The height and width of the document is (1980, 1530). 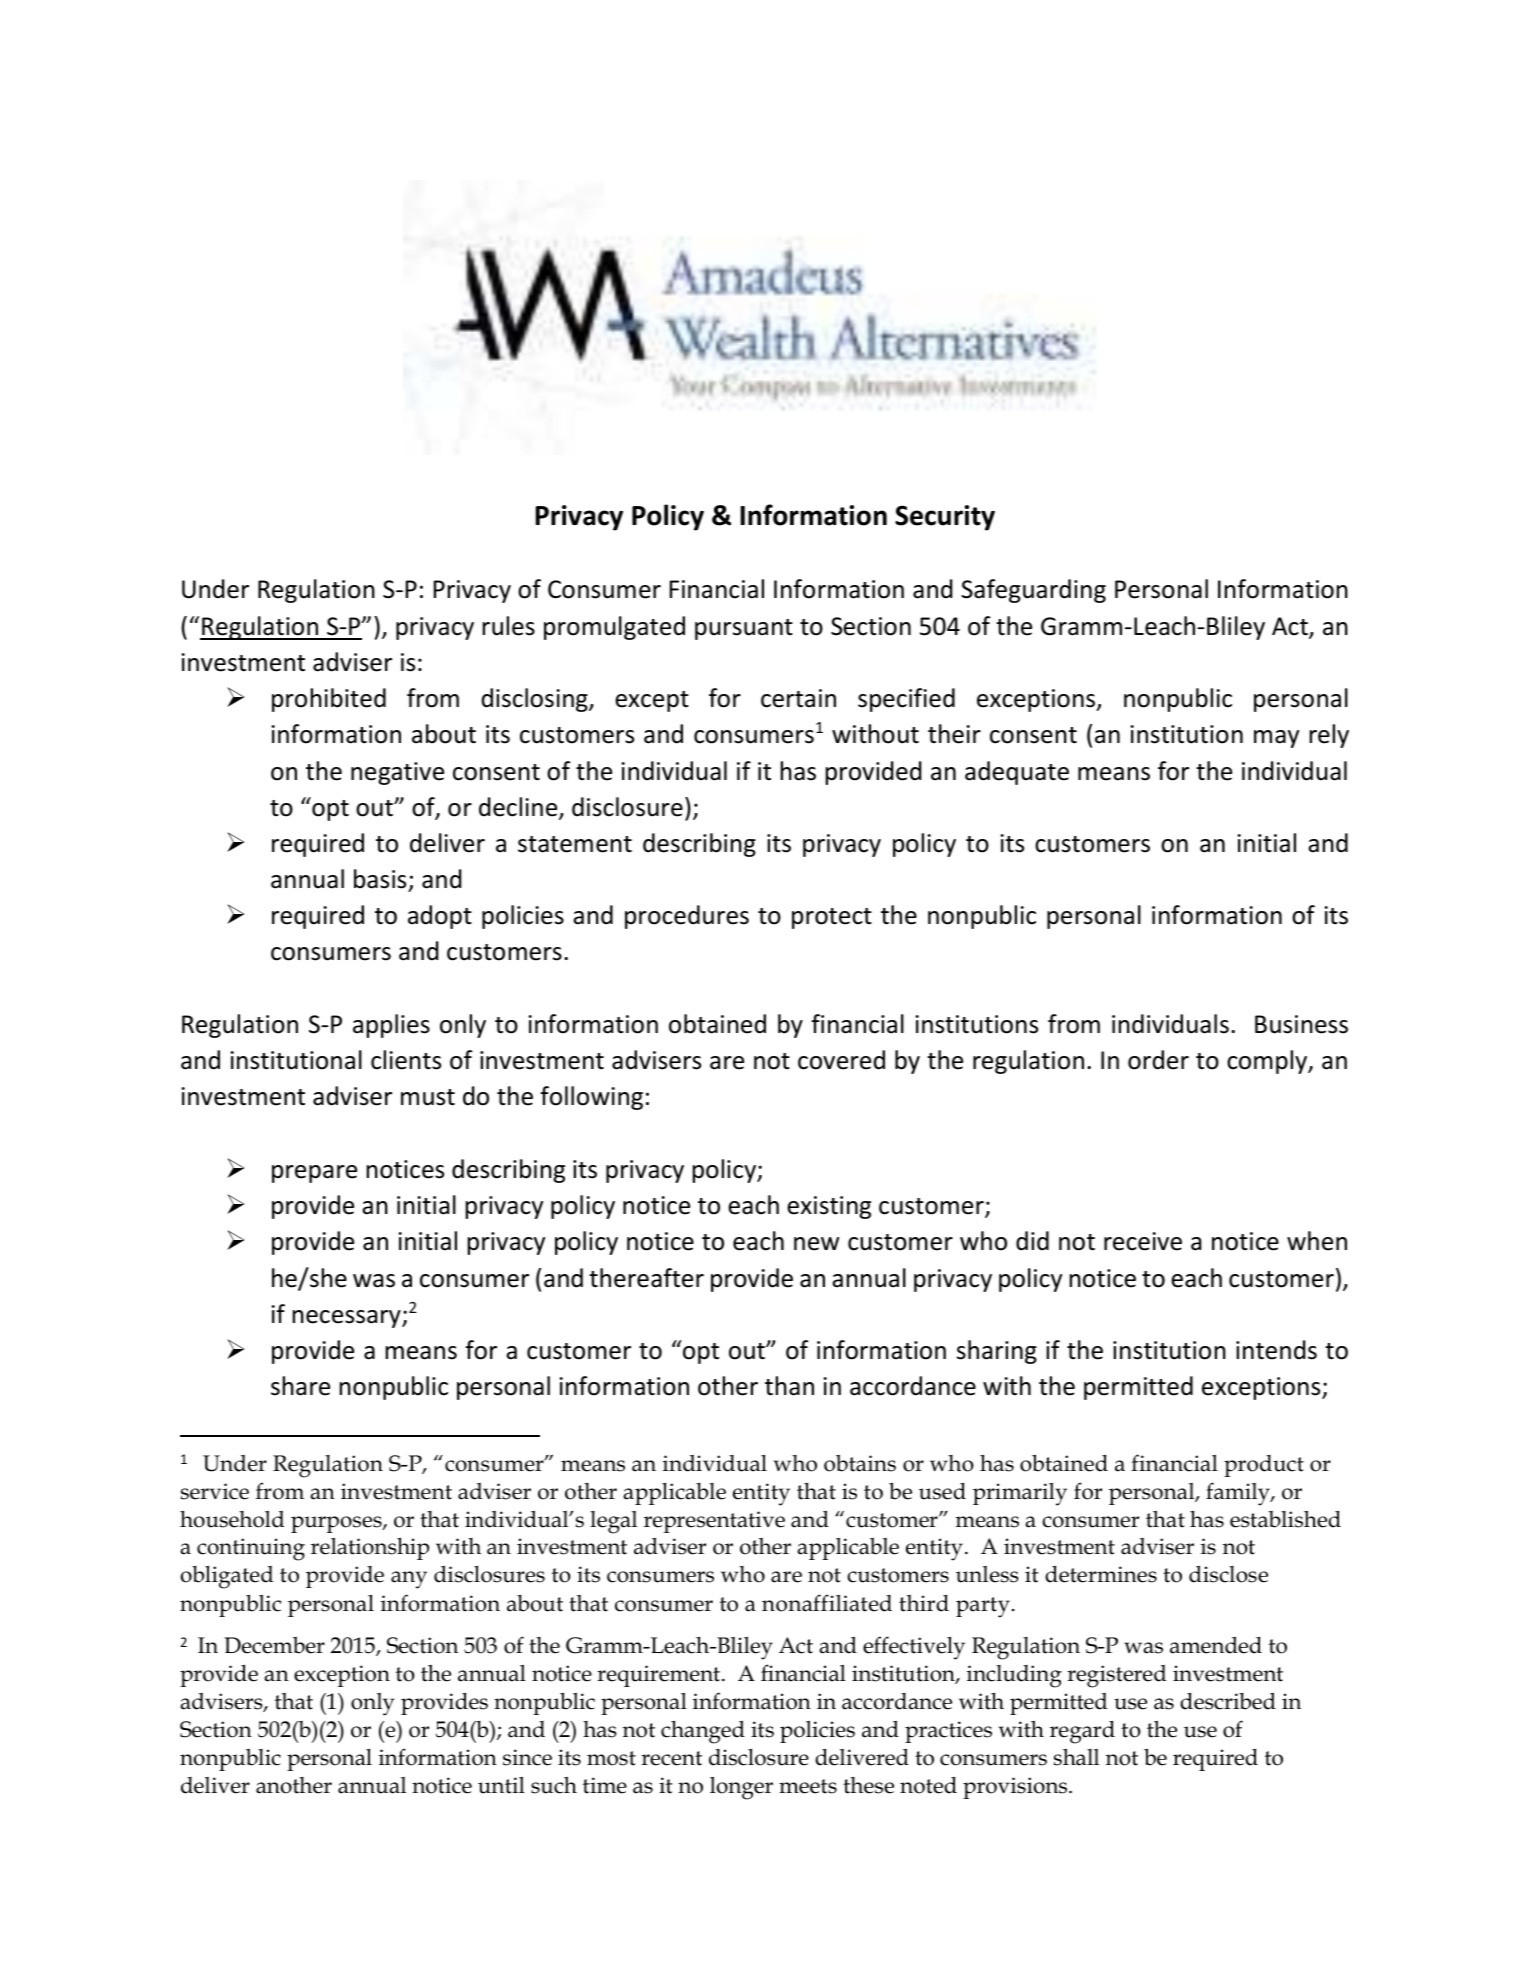 I want to click on meets, so click(x=808, y=1786).
